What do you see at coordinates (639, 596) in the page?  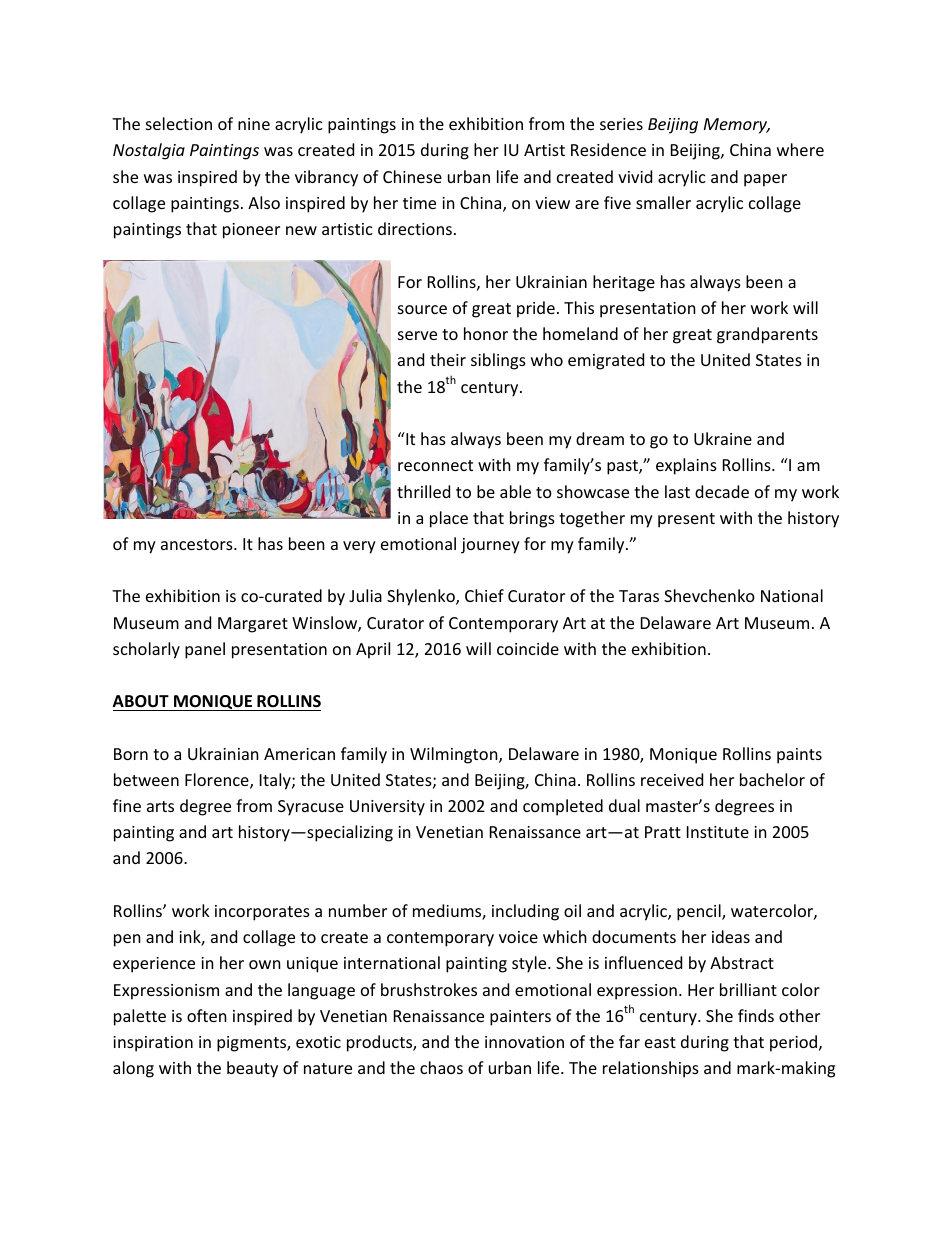 I see `Taras` at bounding box center [639, 596].
